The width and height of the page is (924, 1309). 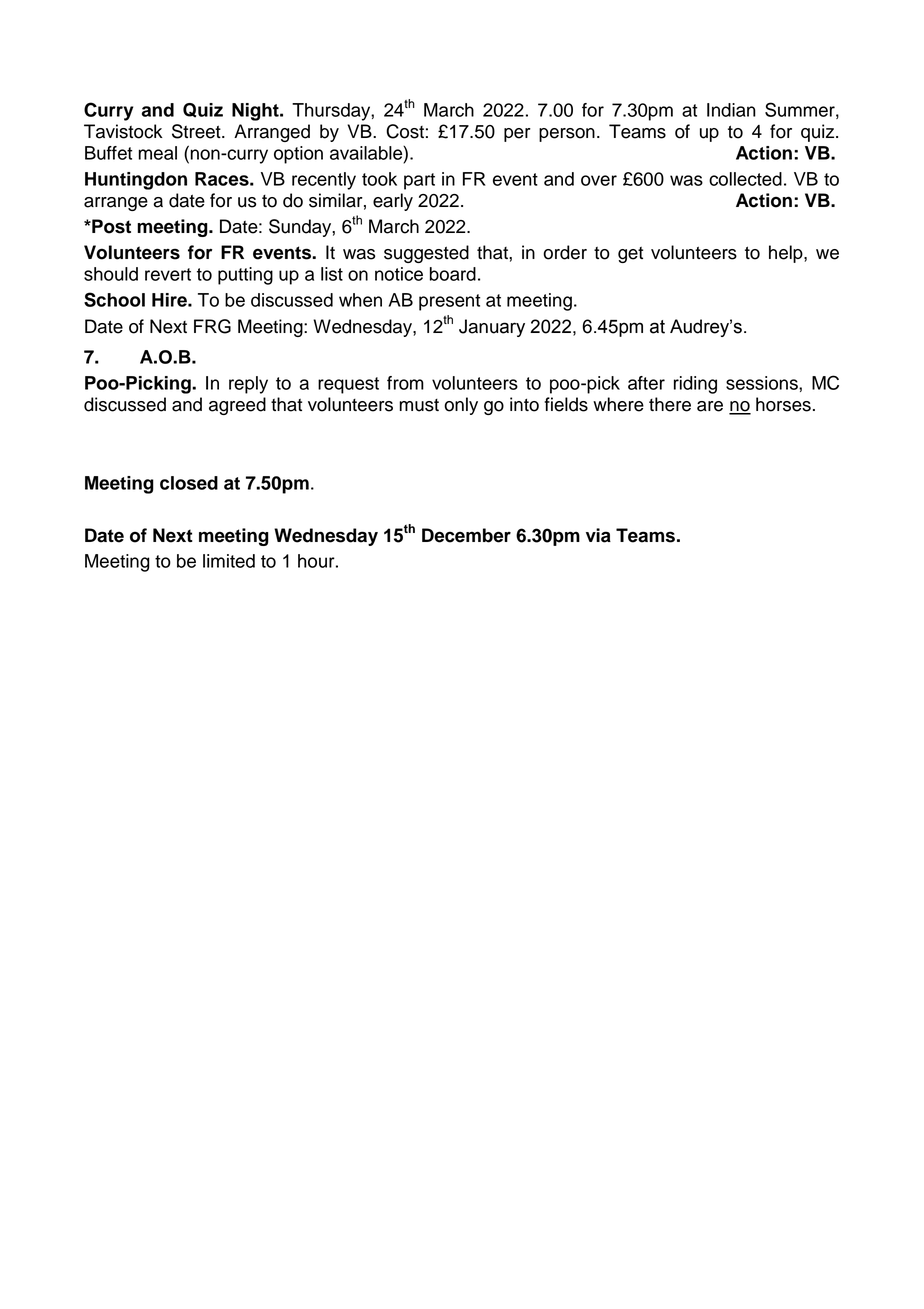 What do you see at coordinates (197, 131) in the page?
I see `Street` at bounding box center [197, 131].
